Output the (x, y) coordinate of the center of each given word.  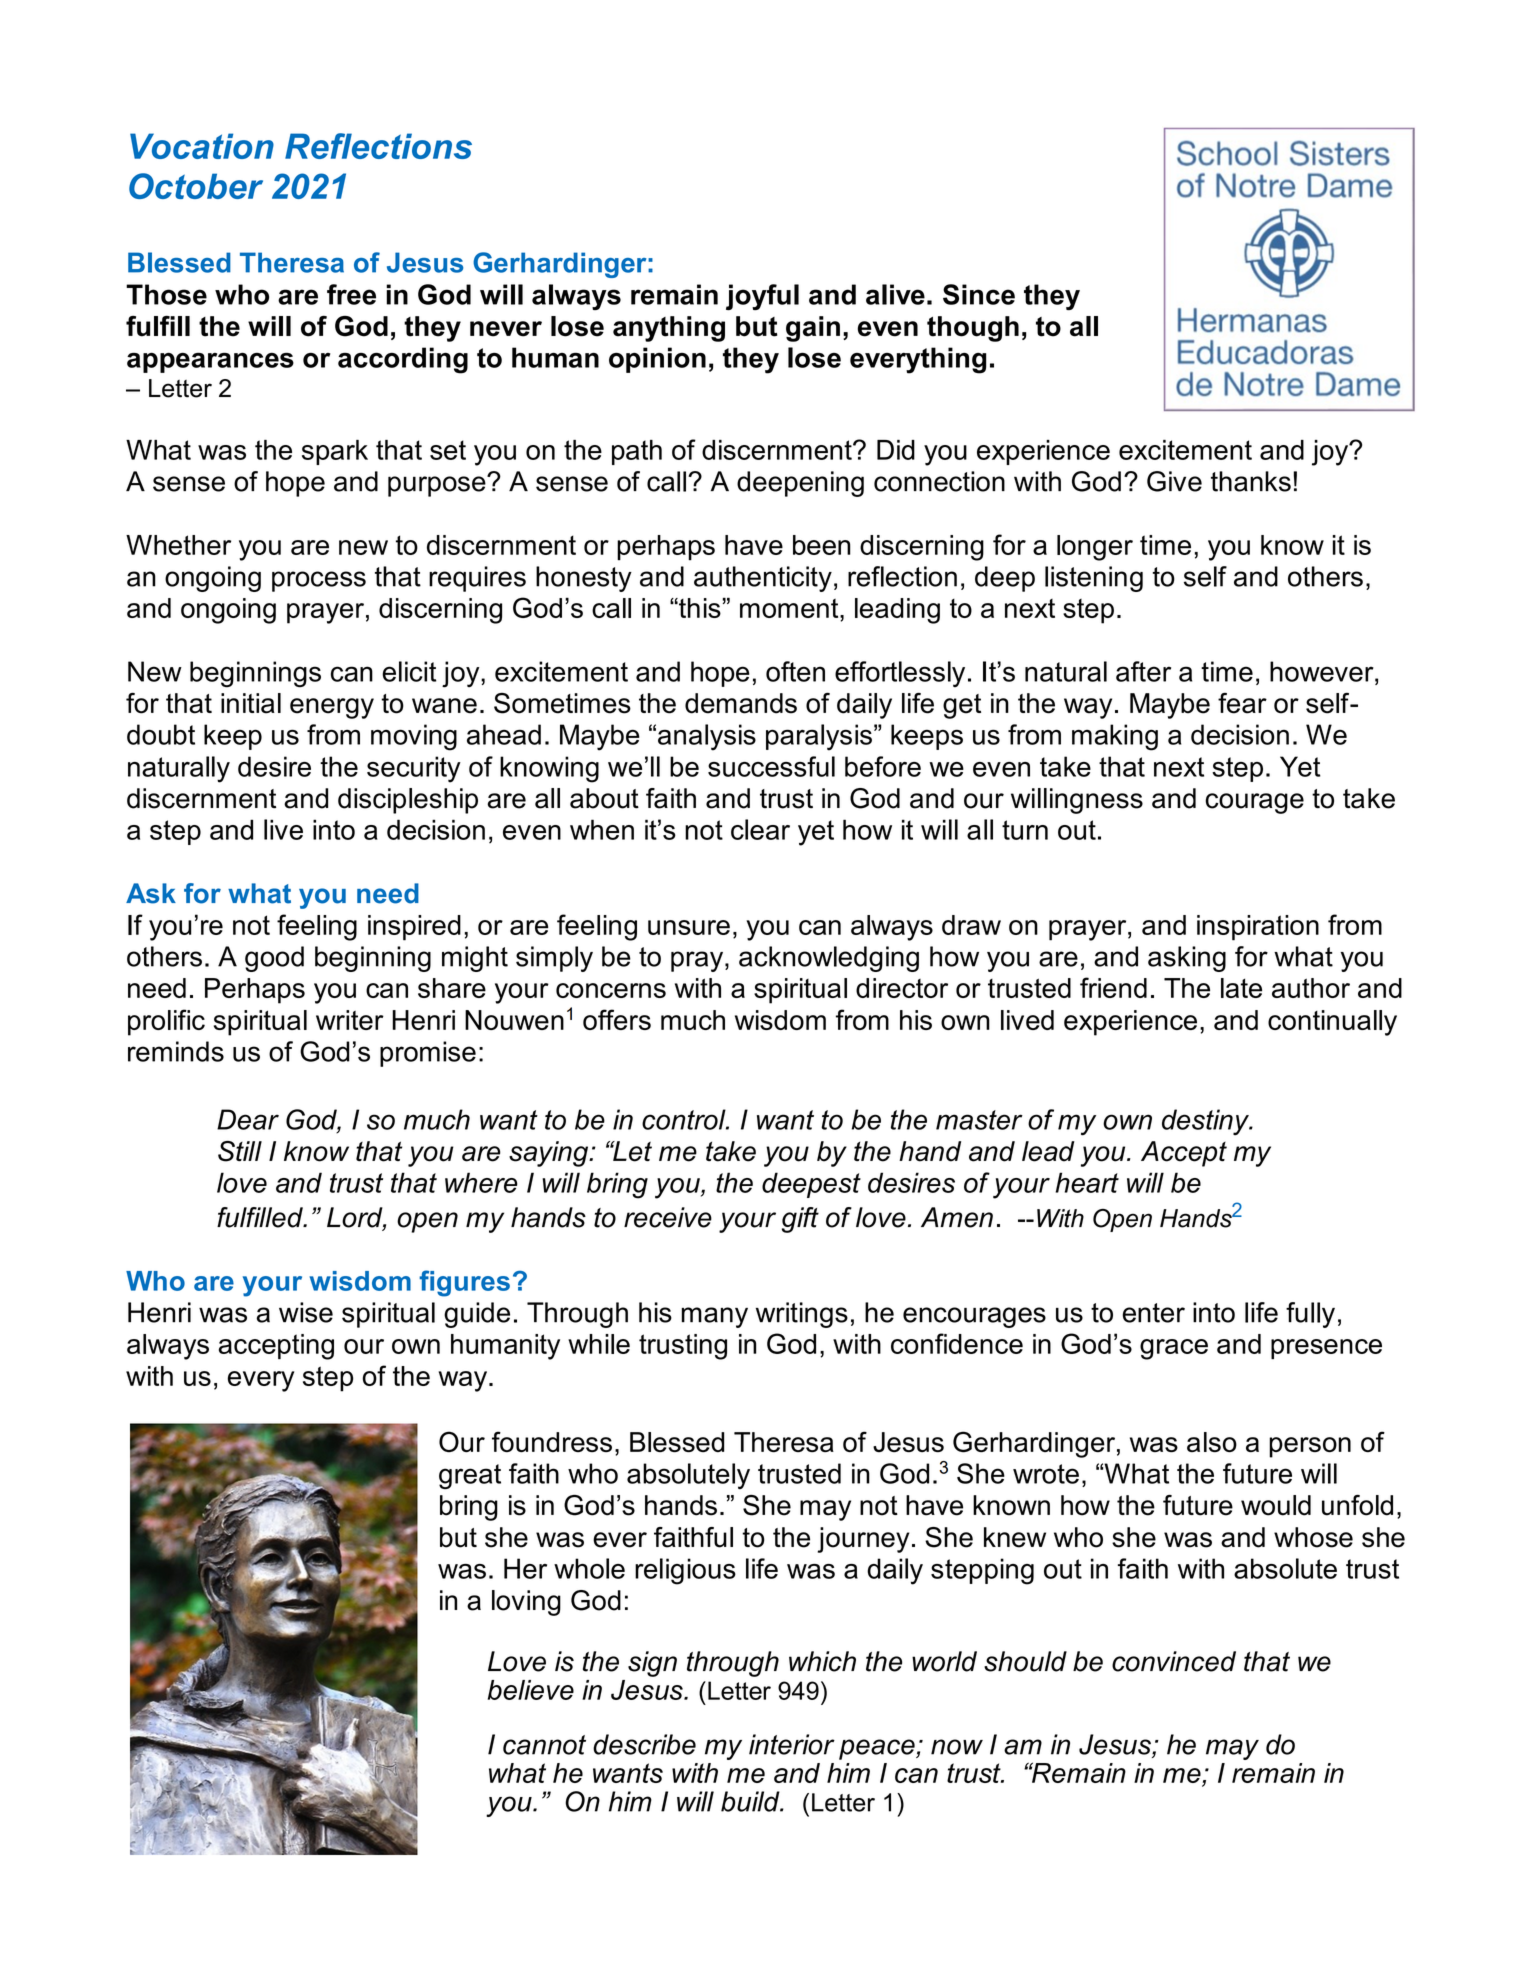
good (274, 959)
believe (531, 1690)
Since (979, 294)
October (196, 186)
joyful (762, 297)
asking (1187, 959)
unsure (689, 927)
